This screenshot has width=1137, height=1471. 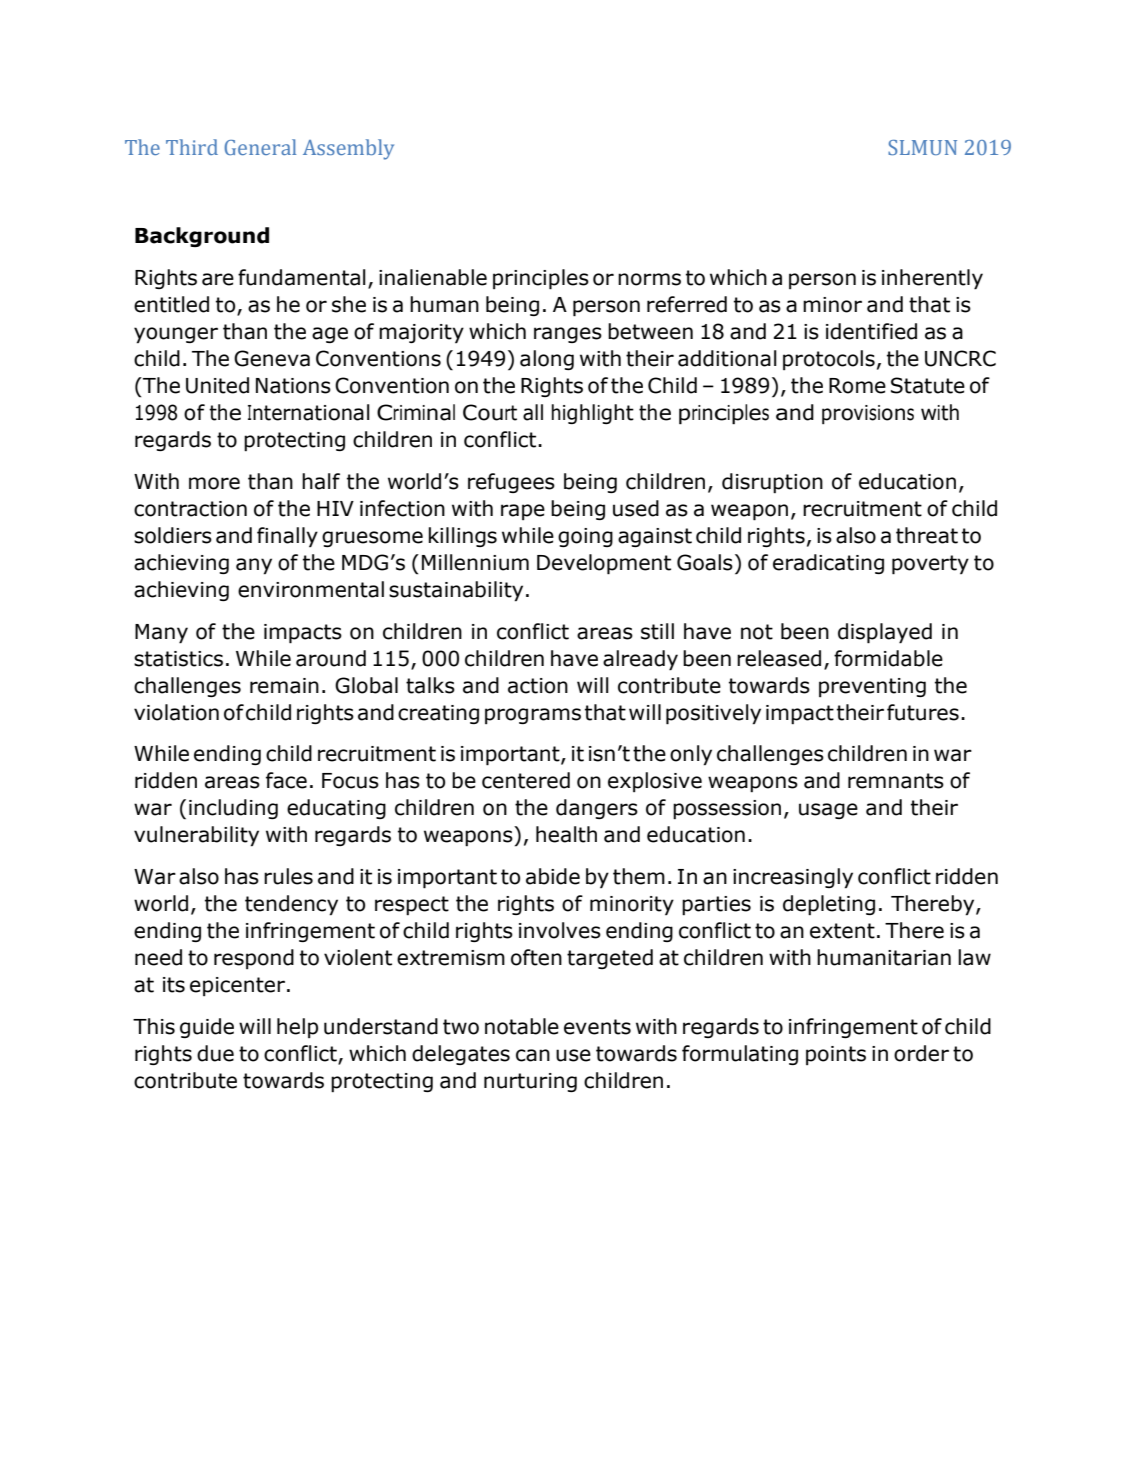 What do you see at coordinates (260, 147) in the screenshot?
I see `General` at bounding box center [260, 147].
